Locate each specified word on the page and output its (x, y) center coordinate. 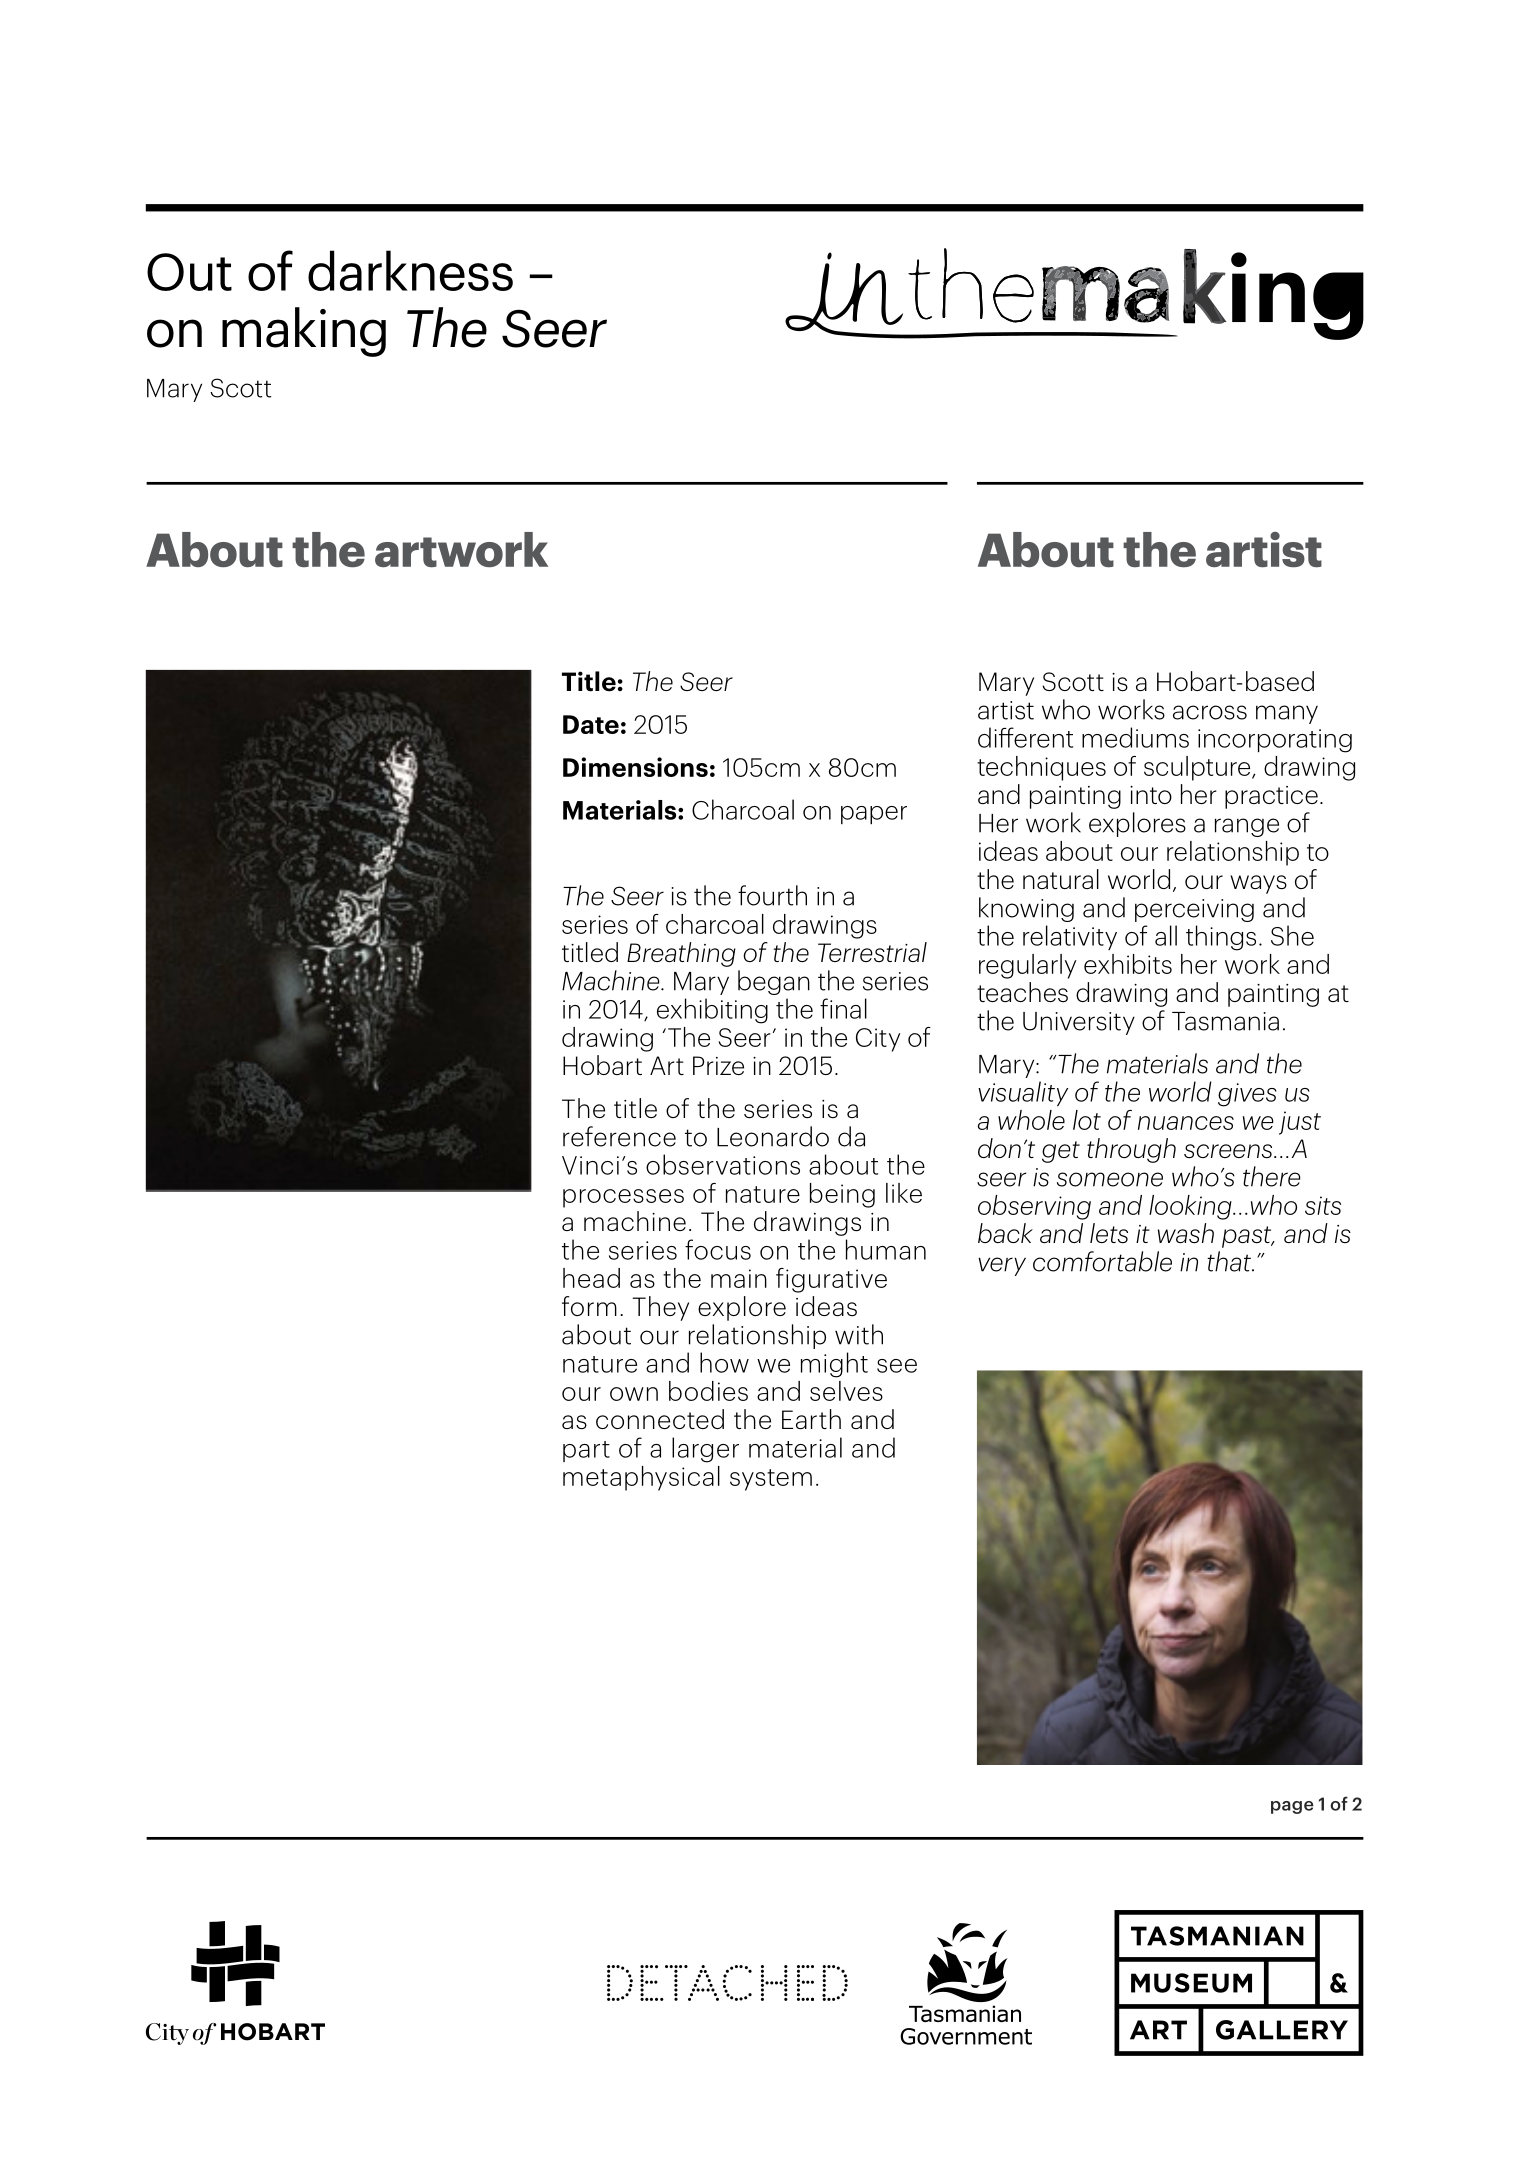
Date (591, 724)
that (1230, 1261)
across (1210, 712)
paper (874, 815)
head (591, 1278)
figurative (831, 1280)
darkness (410, 270)
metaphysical (641, 1478)
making (304, 332)
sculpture (1198, 768)
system (771, 1480)
